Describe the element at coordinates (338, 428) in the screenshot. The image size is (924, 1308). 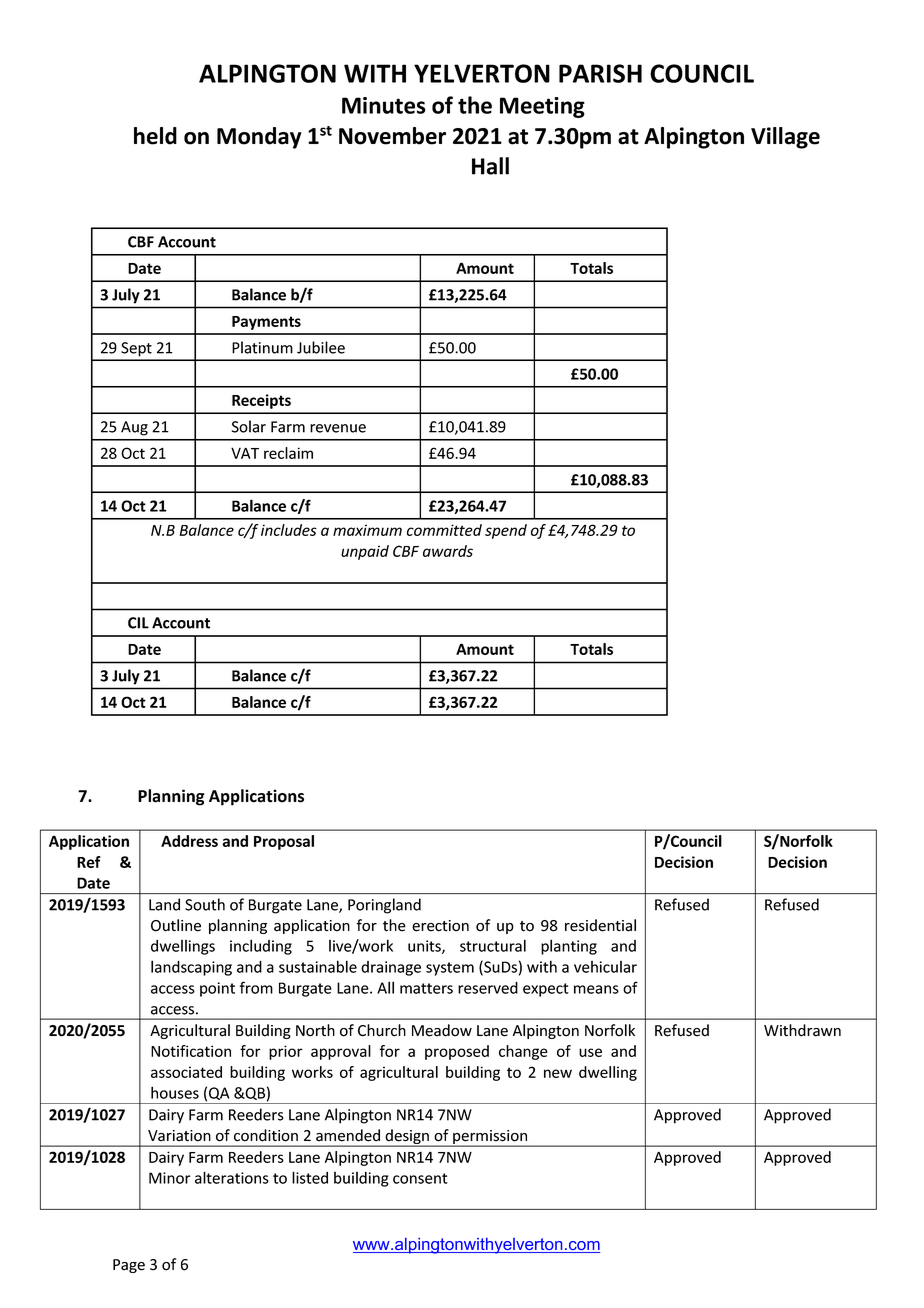
I see `revenue` at that location.
